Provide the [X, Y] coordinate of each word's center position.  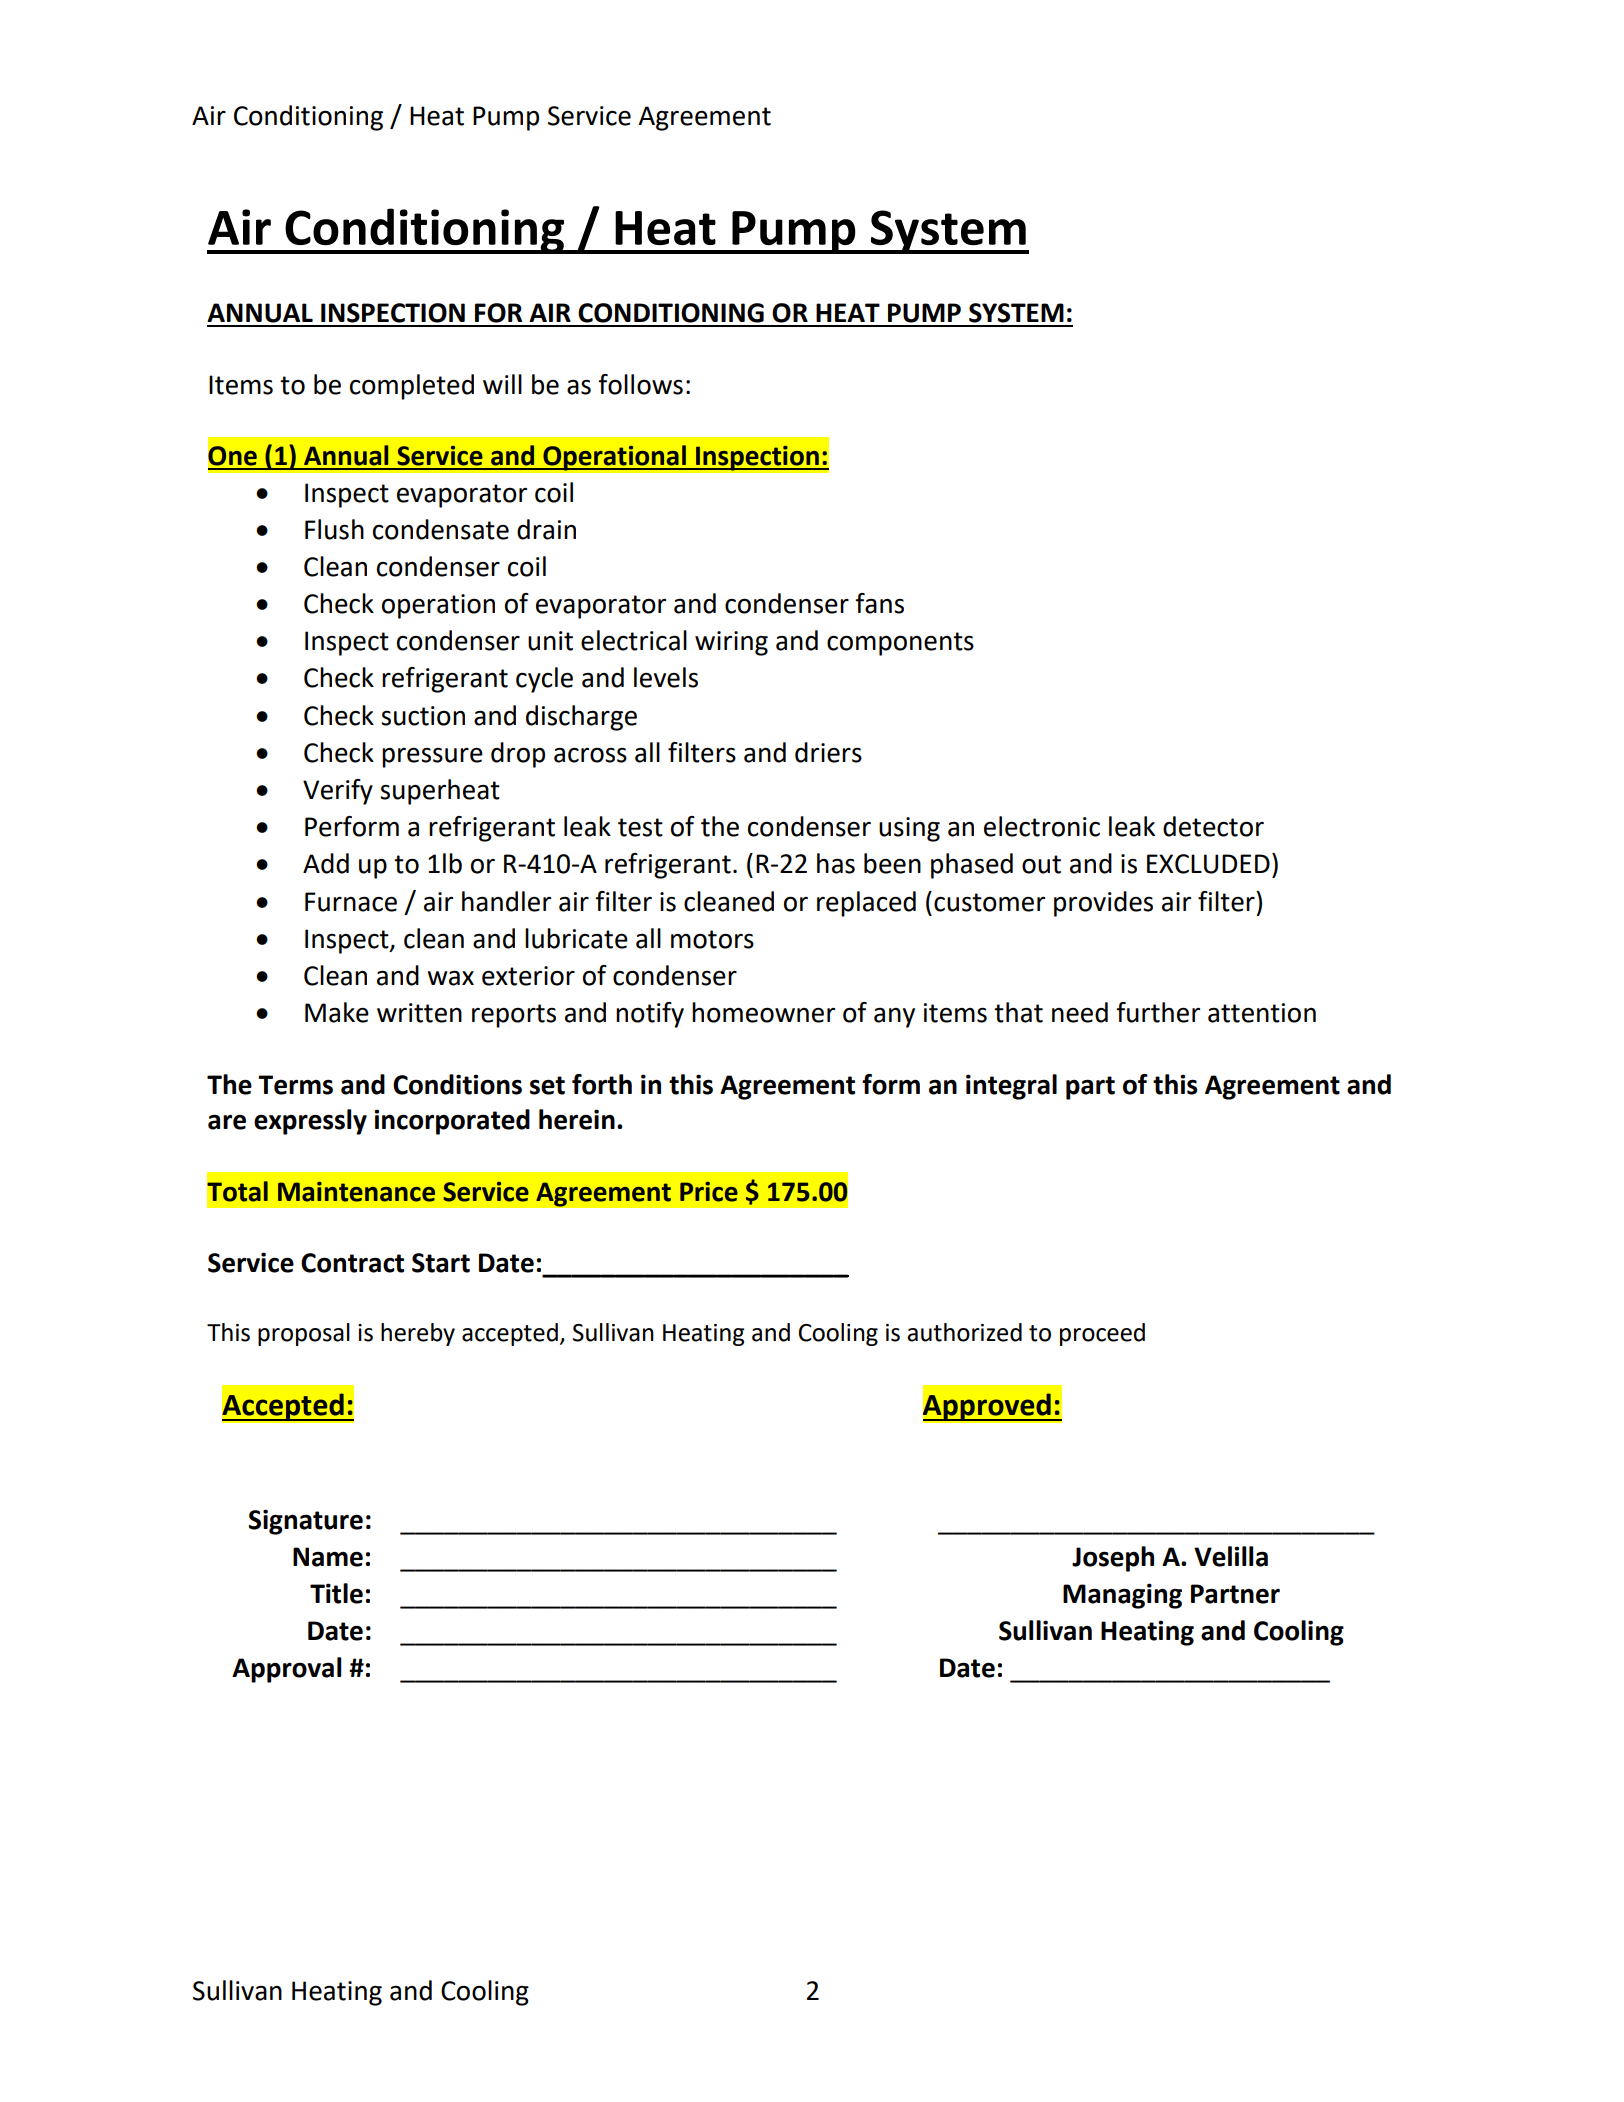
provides [1103, 904]
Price [709, 1192]
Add [326, 863]
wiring [731, 643]
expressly [310, 1122]
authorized [964, 1332]
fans [879, 603]
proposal [304, 1334]
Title [336, 1593]
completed [412, 387]
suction [423, 716]
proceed [1102, 1334]
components [900, 644]
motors [712, 939]
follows [640, 384]
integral [1011, 1087]
